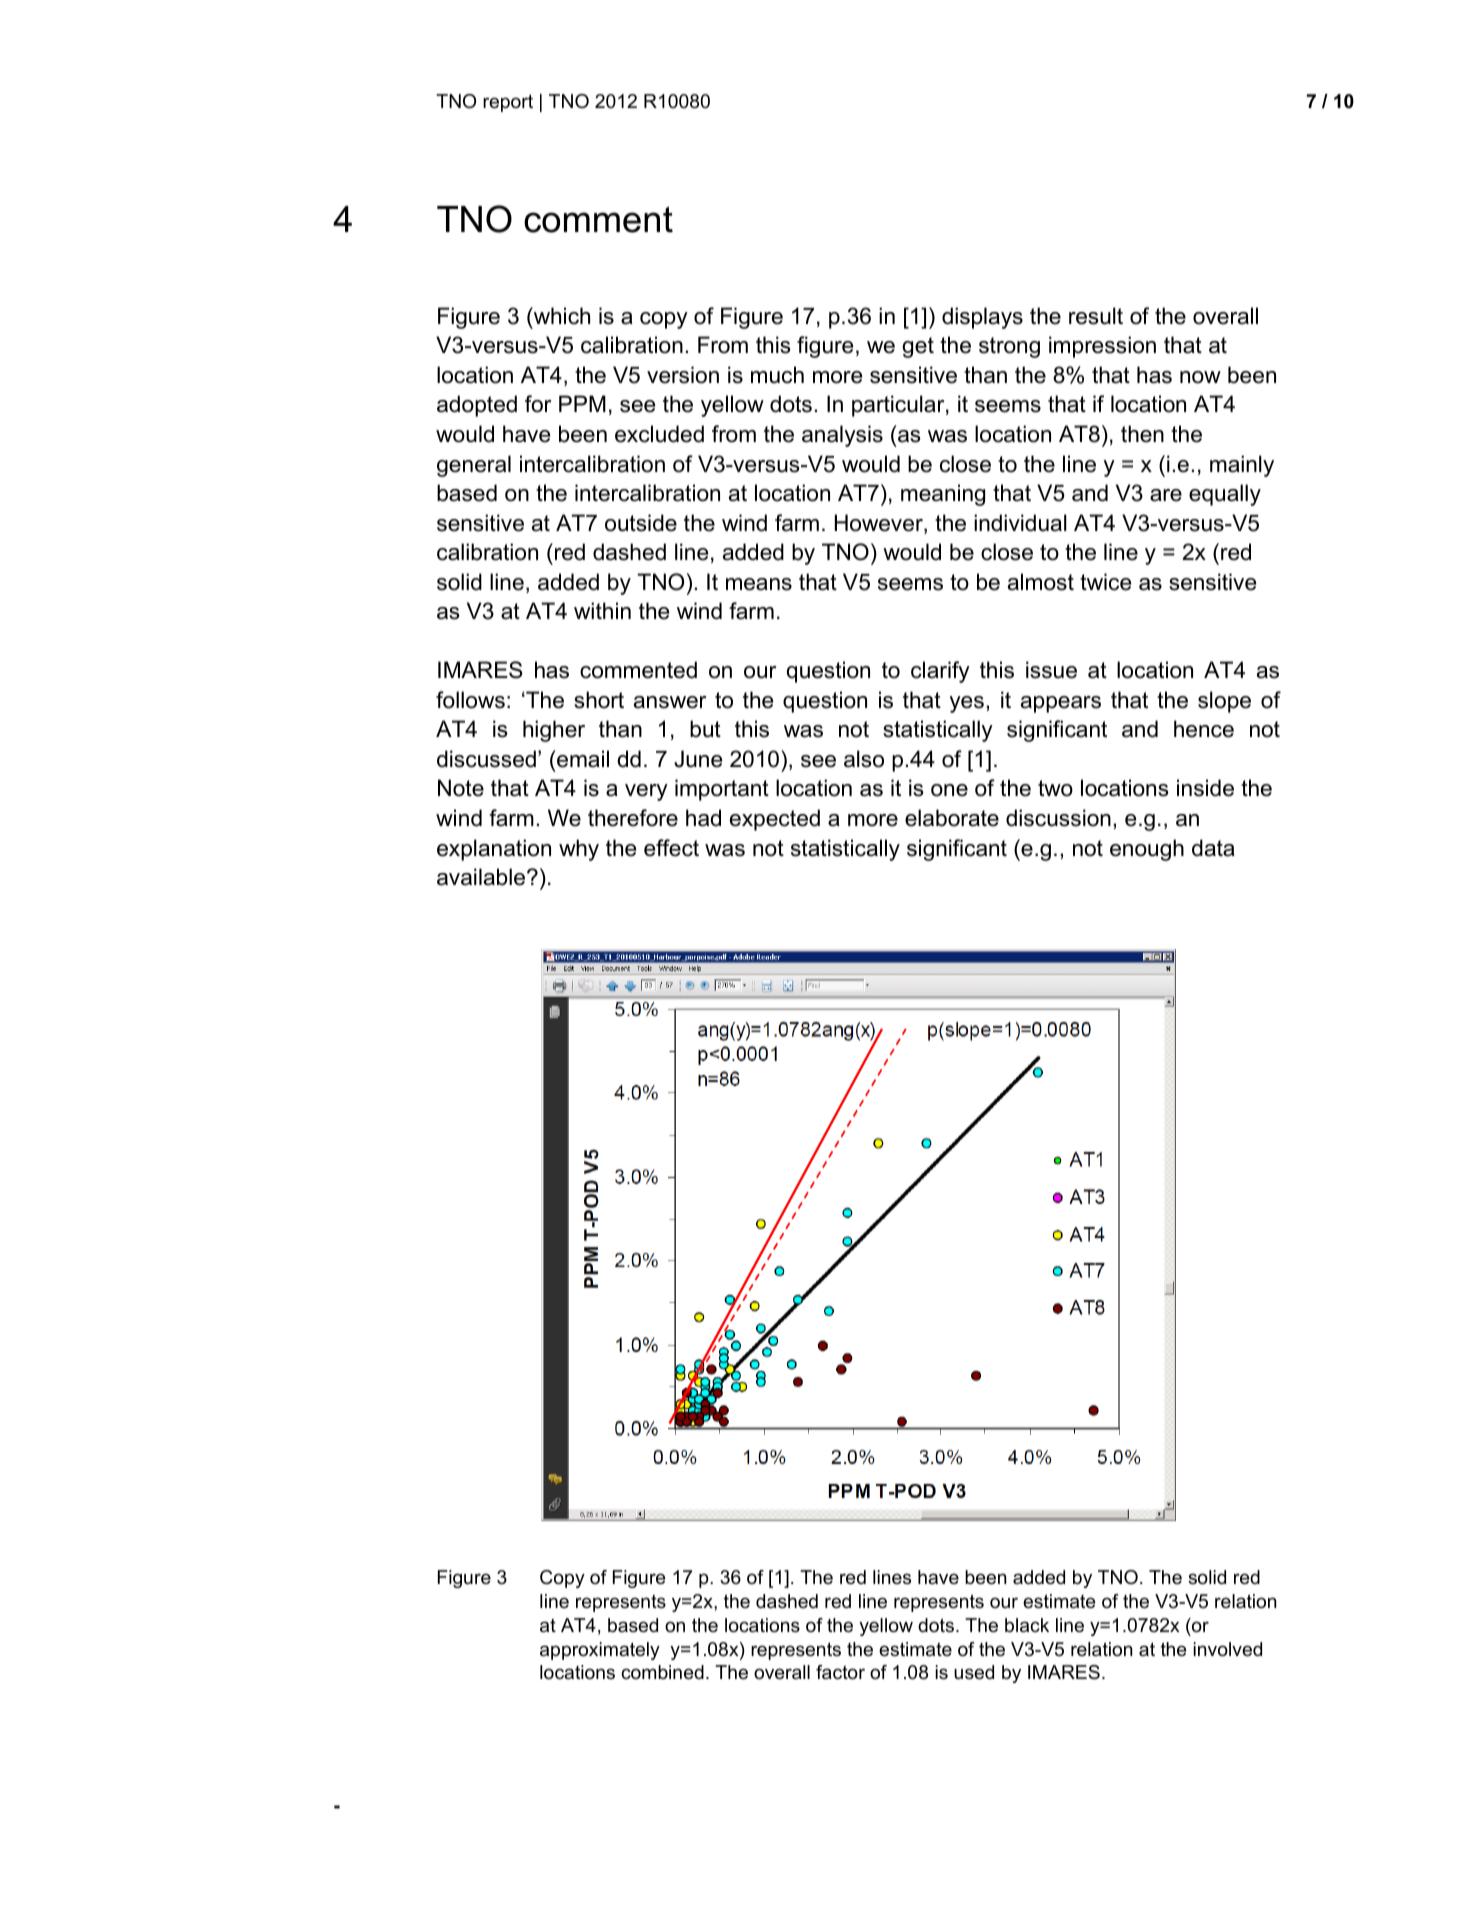  What do you see at coordinates (775, 820) in the page?
I see `expected` at bounding box center [775, 820].
